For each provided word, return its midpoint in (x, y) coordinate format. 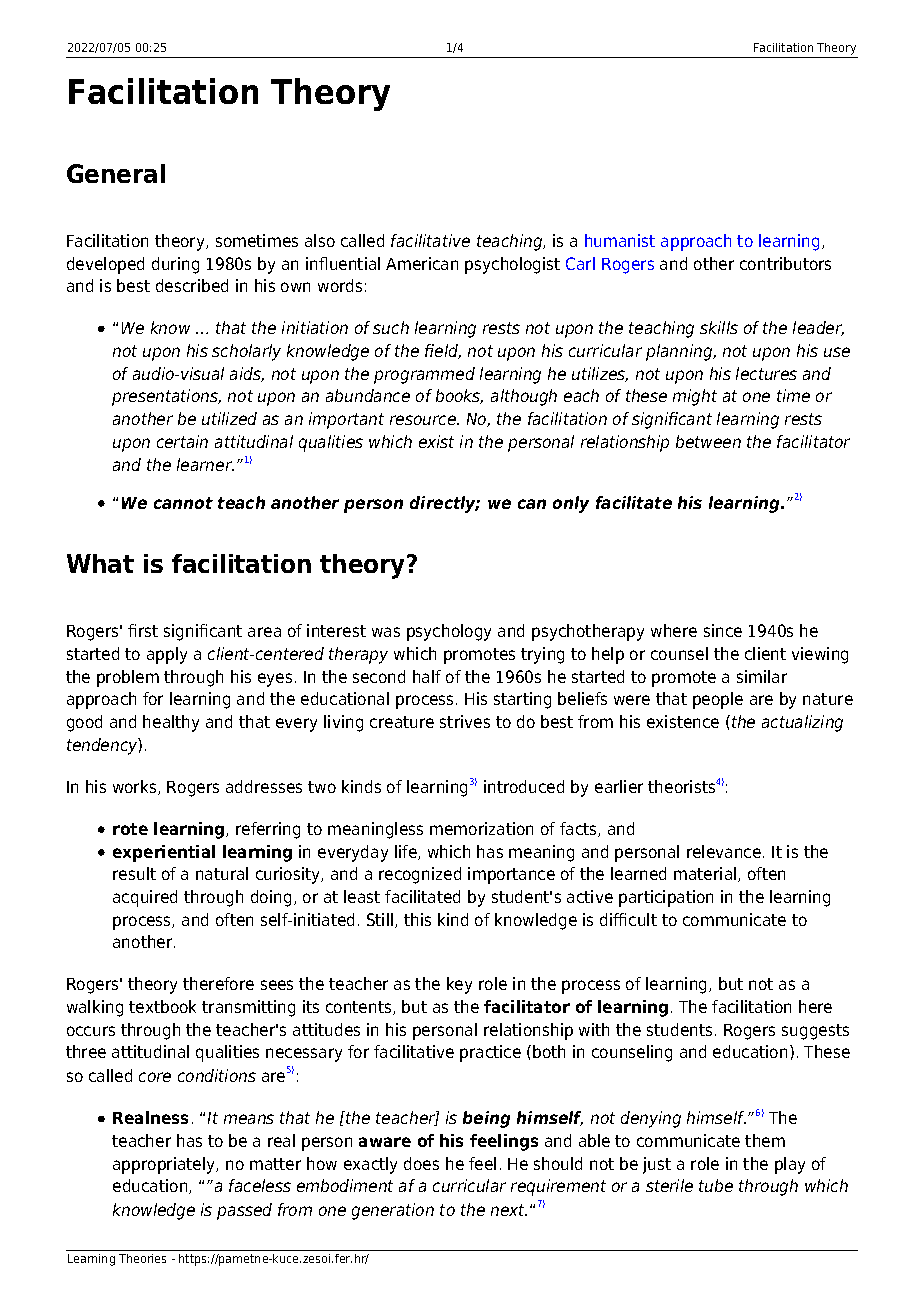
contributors (785, 263)
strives (465, 721)
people (718, 700)
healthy (171, 723)
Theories (142, 1258)
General (116, 173)
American (422, 263)
